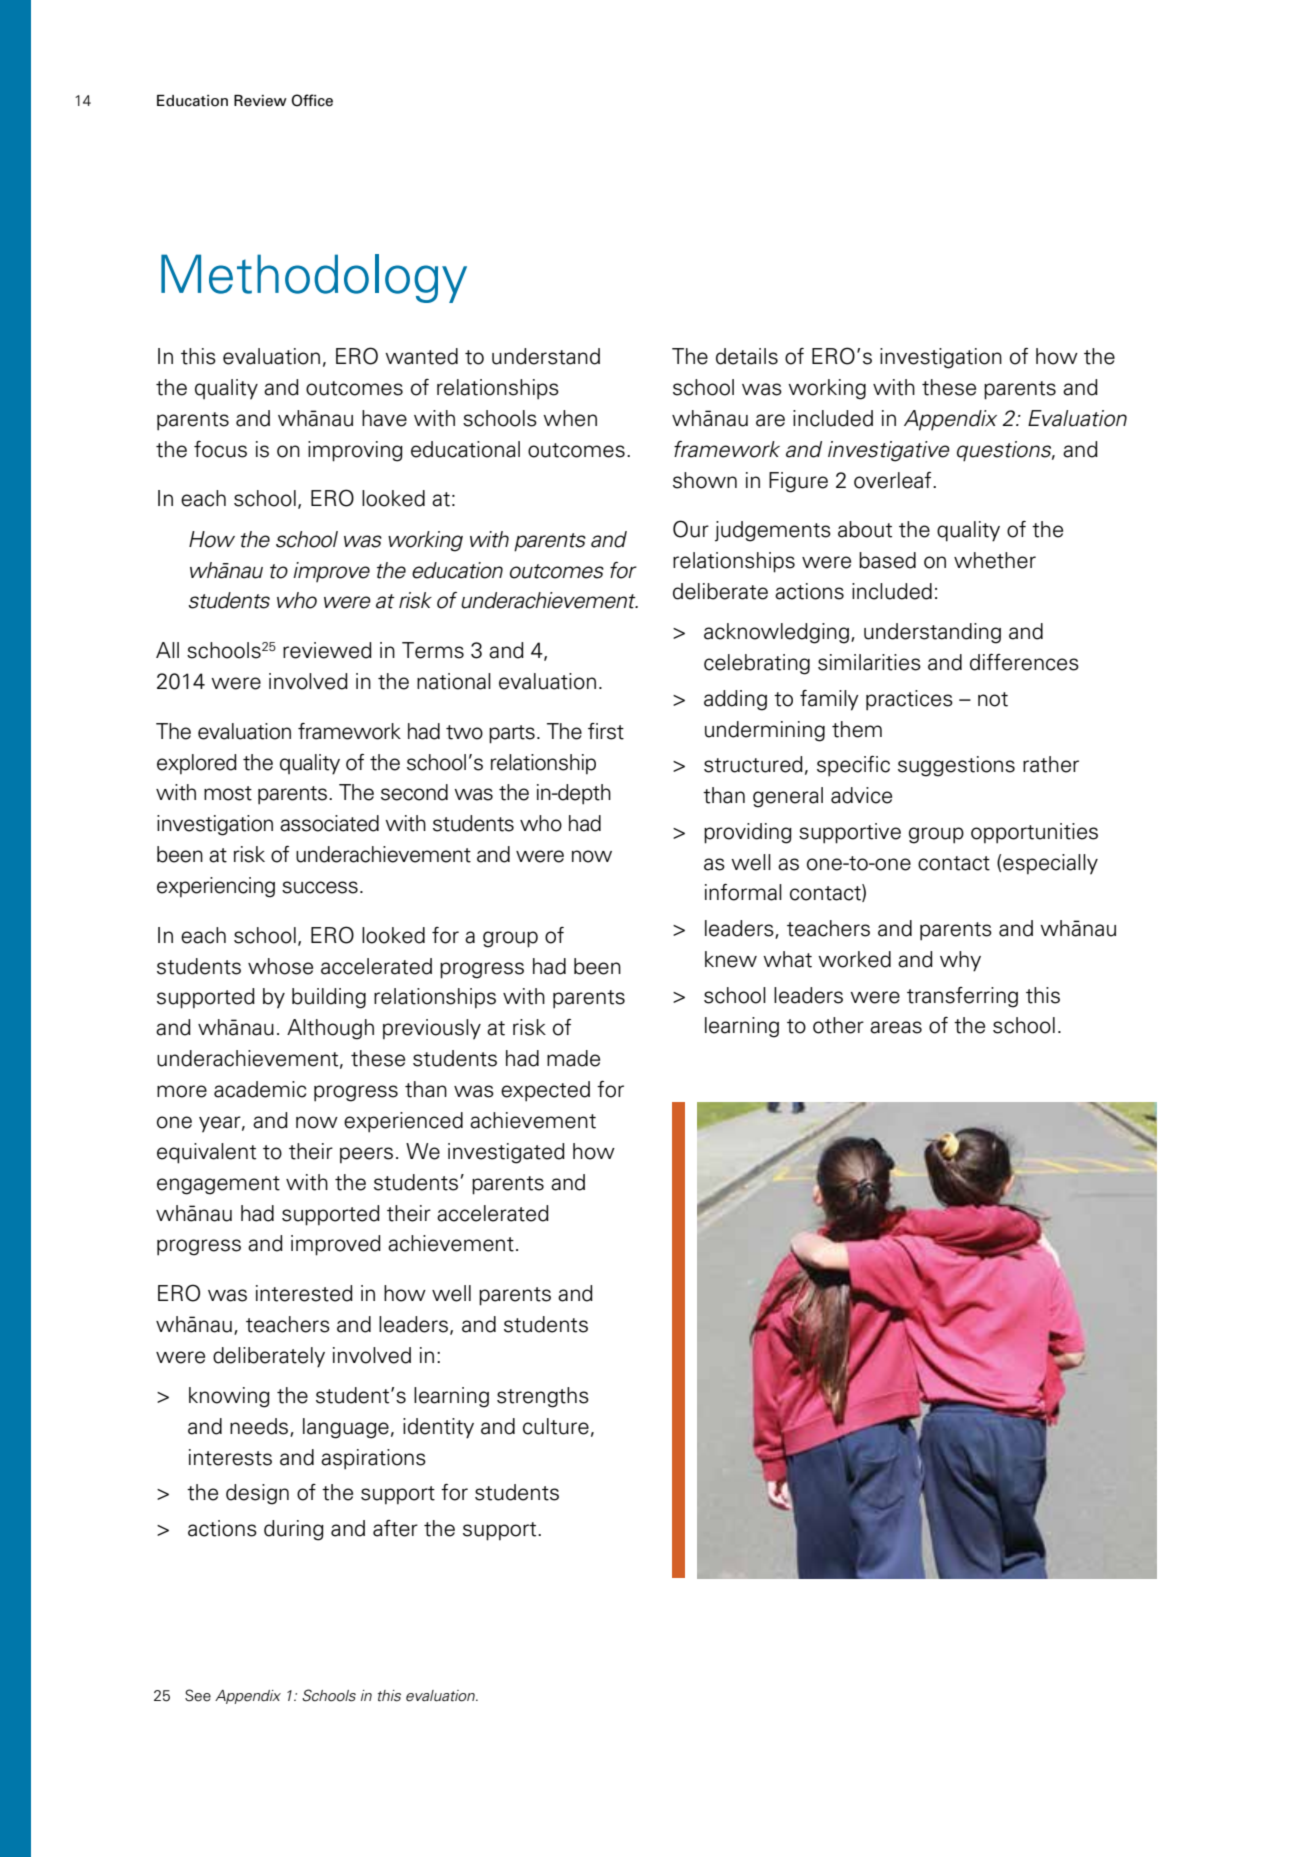  Describe the element at coordinates (960, 961) in the screenshot. I see `why` at that location.
